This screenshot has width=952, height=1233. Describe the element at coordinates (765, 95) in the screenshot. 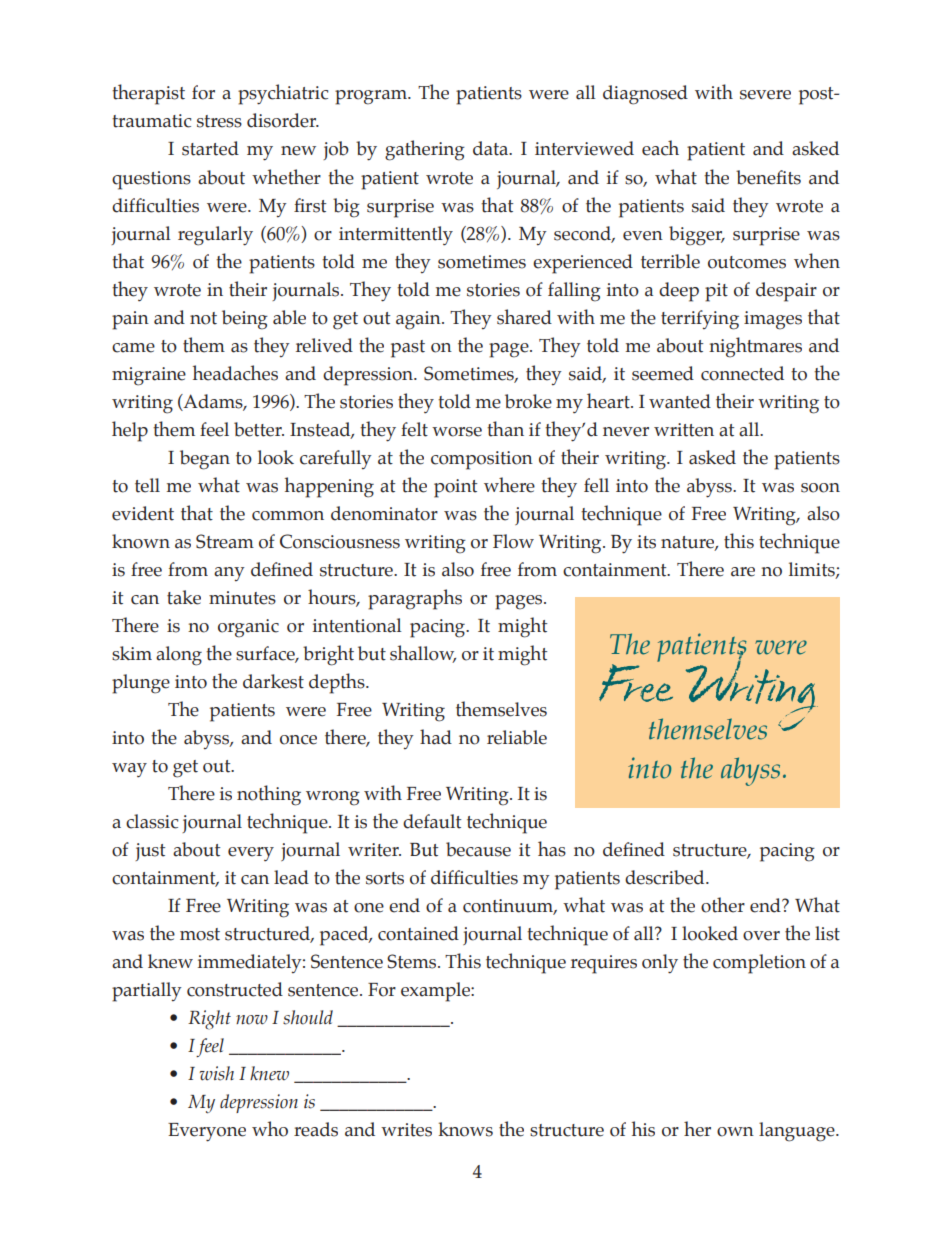

I see `severe` at that location.
